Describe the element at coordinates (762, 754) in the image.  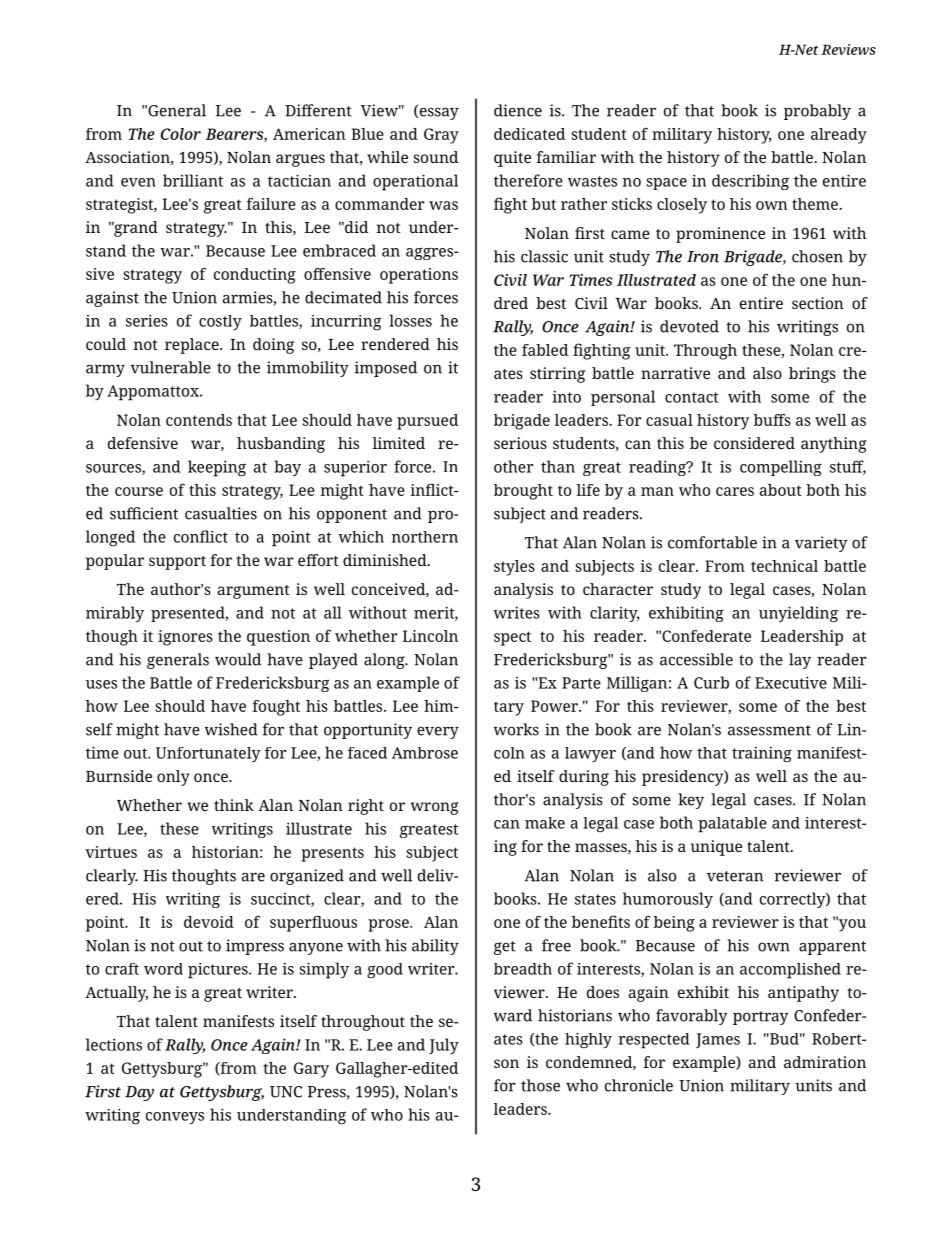
I see `training` at that location.
